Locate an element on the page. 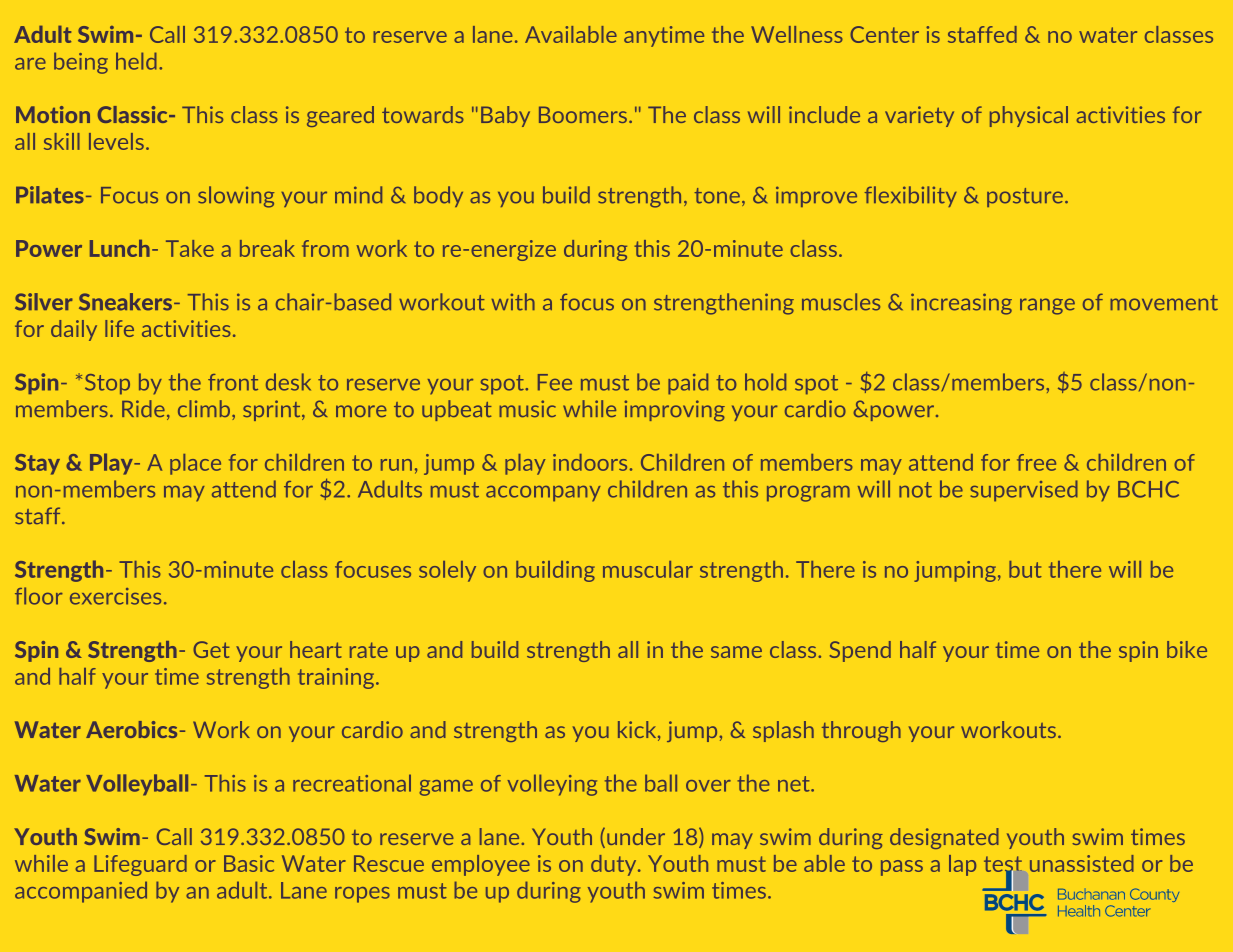 The height and width of the page is (952, 1233). Basic is located at coordinates (249, 863).
